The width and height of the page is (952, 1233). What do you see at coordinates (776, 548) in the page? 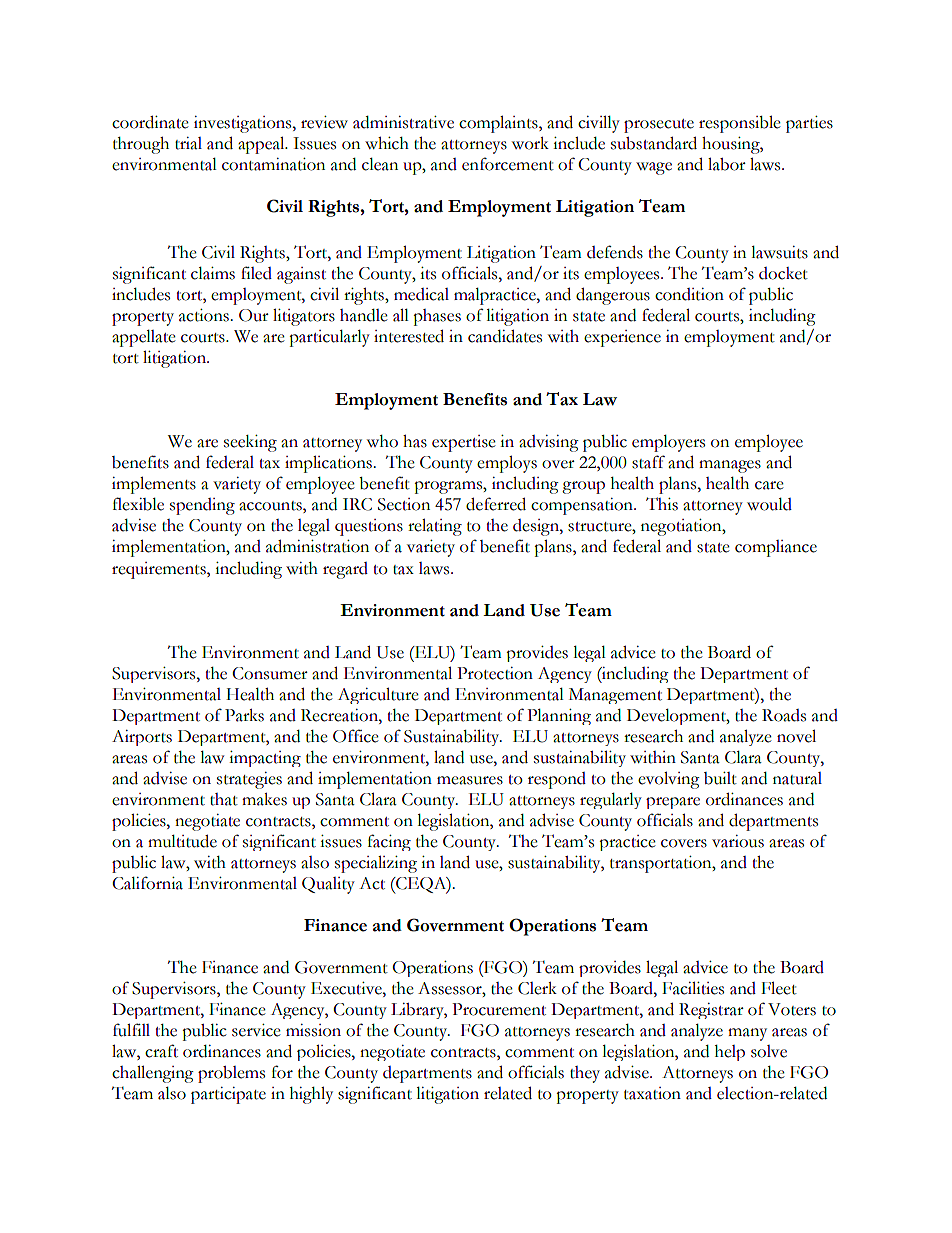
I see `compliance` at bounding box center [776, 548].
